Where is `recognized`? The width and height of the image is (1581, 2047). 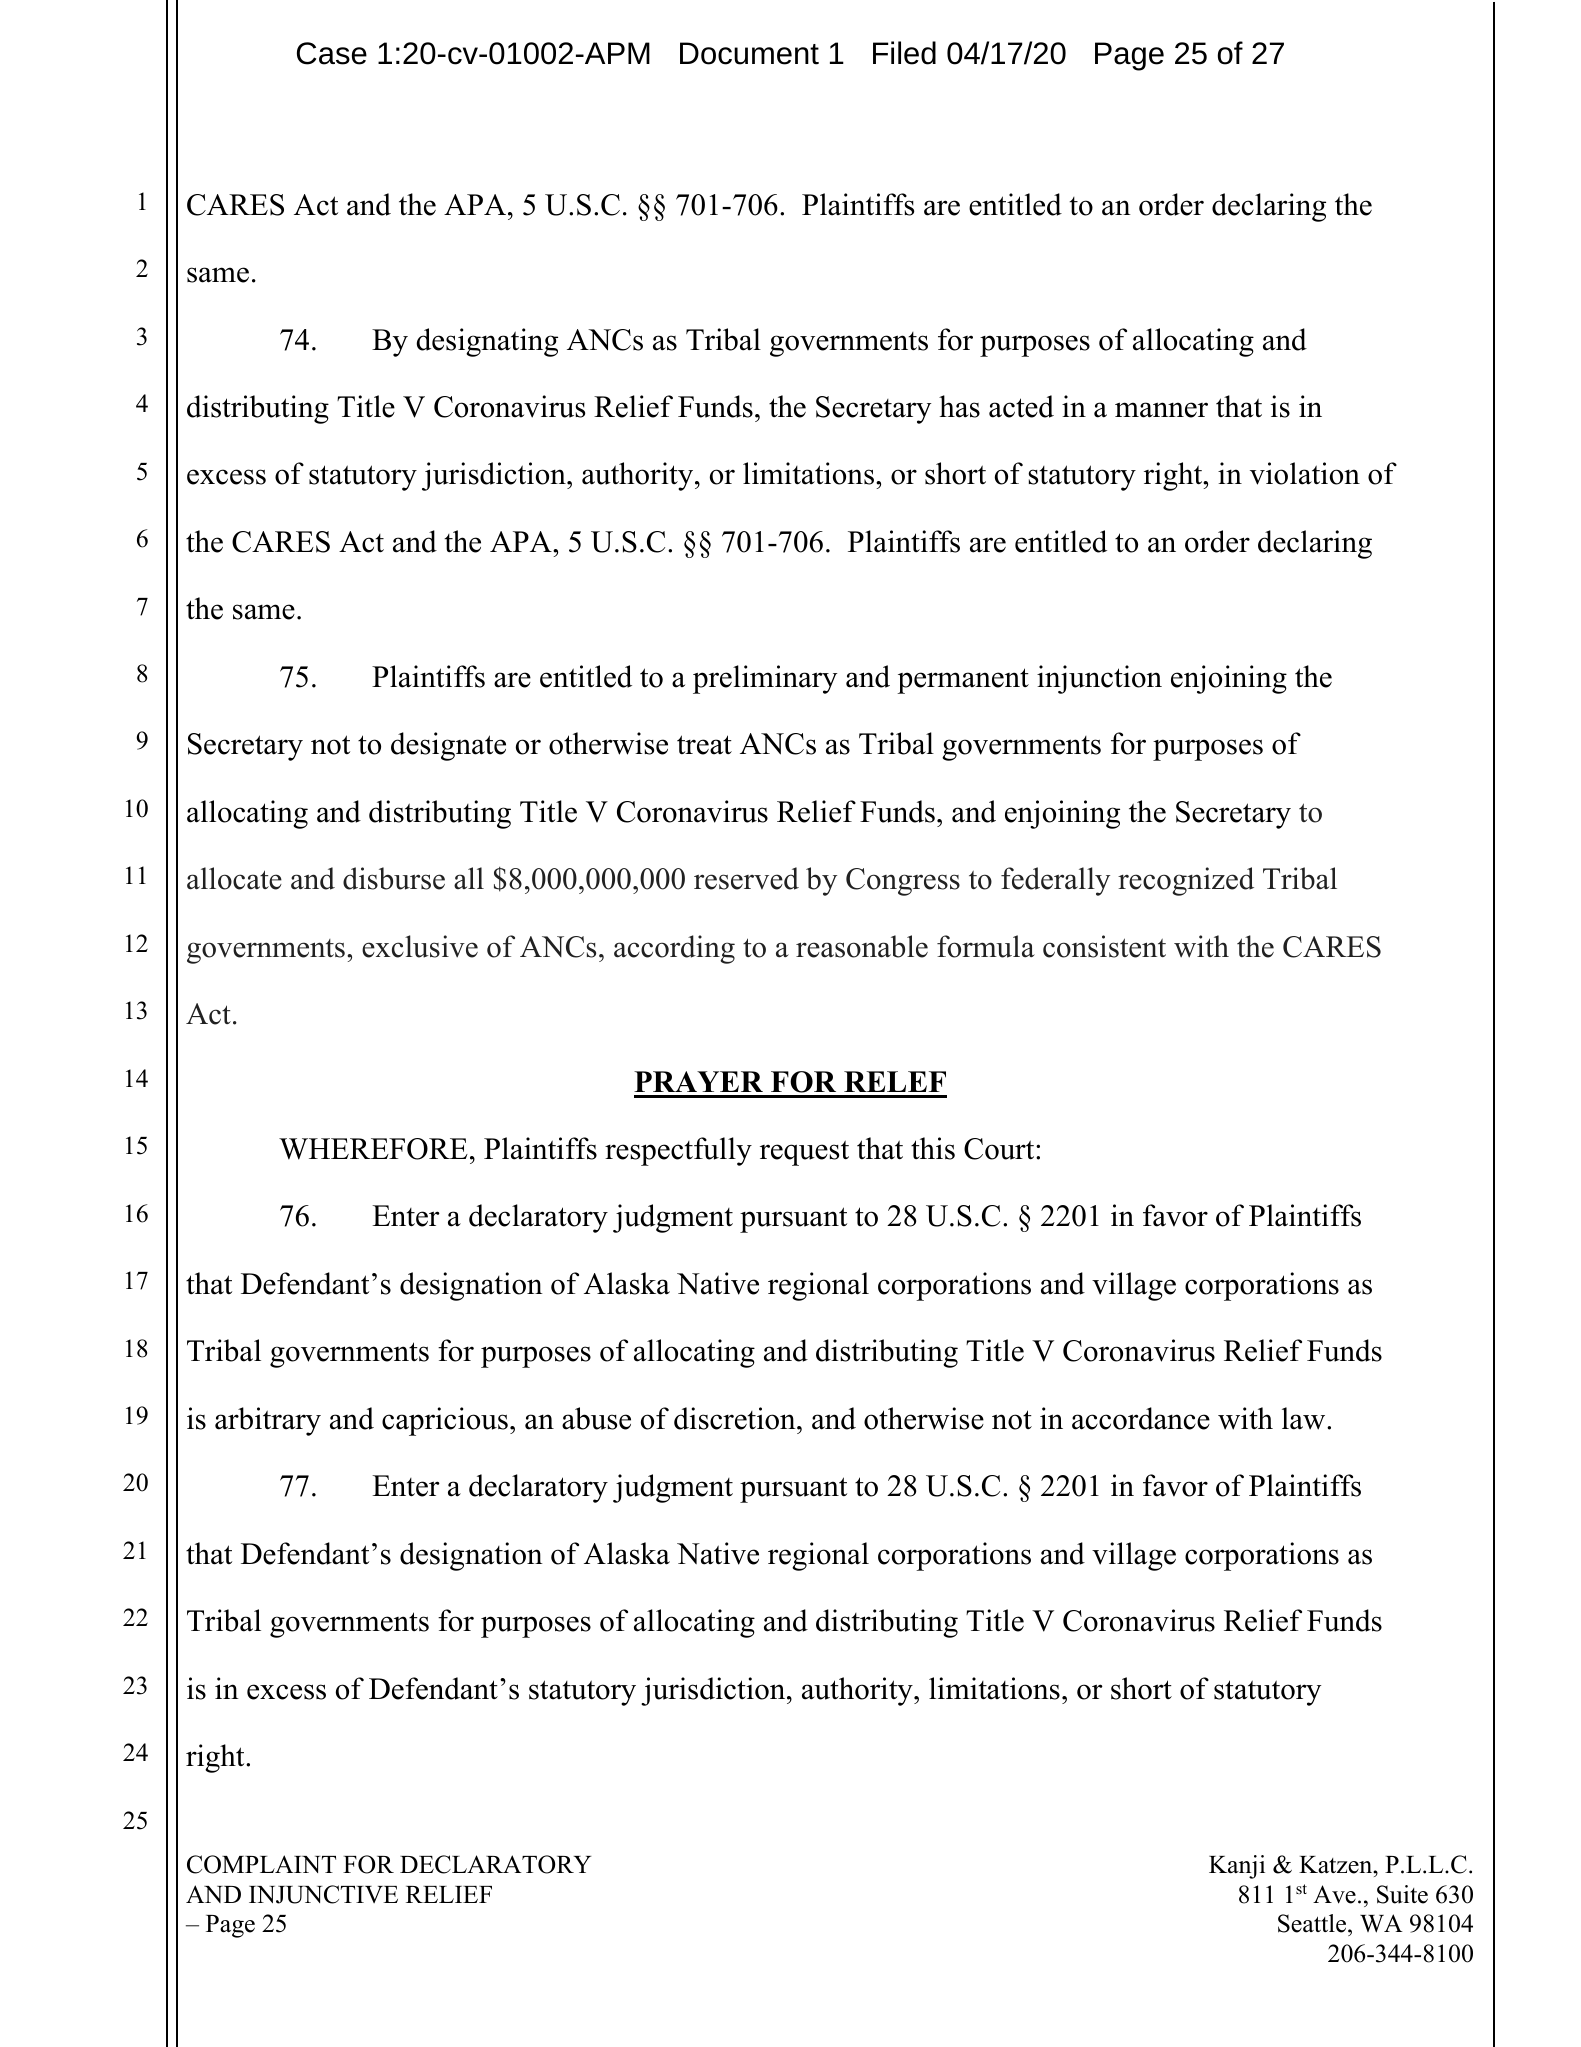
recognized is located at coordinates (1186, 881).
